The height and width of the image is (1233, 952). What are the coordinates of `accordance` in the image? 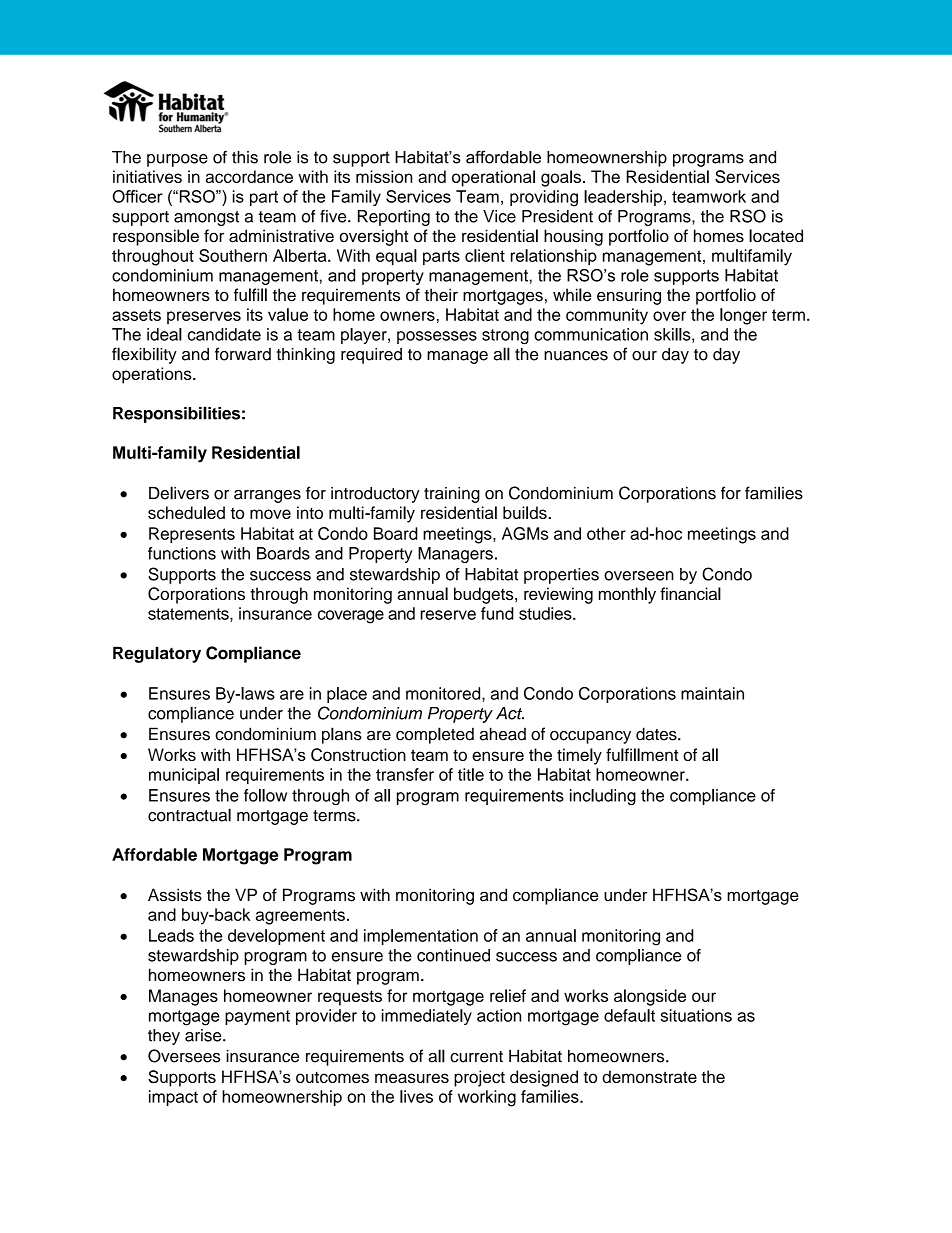 It's located at (249, 176).
